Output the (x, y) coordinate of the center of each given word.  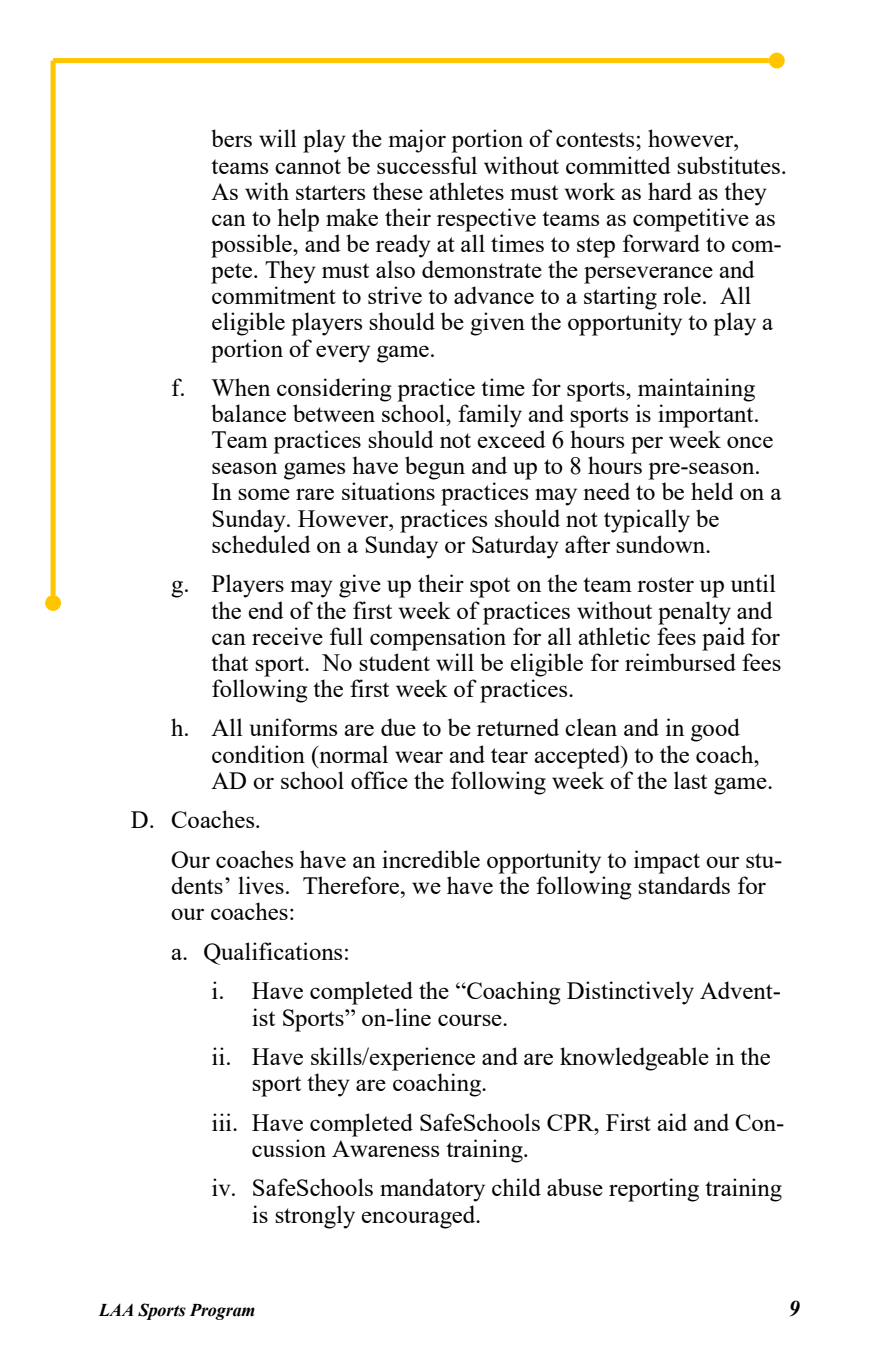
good (715, 730)
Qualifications (273, 953)
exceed (511, 439)
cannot (308, 166)
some (264, 494)
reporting (654, 1190)
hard (670, 191)
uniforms (293, 727)
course (471, 1020)
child (516, 1187)
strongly (315, 1217)
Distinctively (630, 993)
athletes (466, 191)
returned (518, 727)
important (707, 416)
